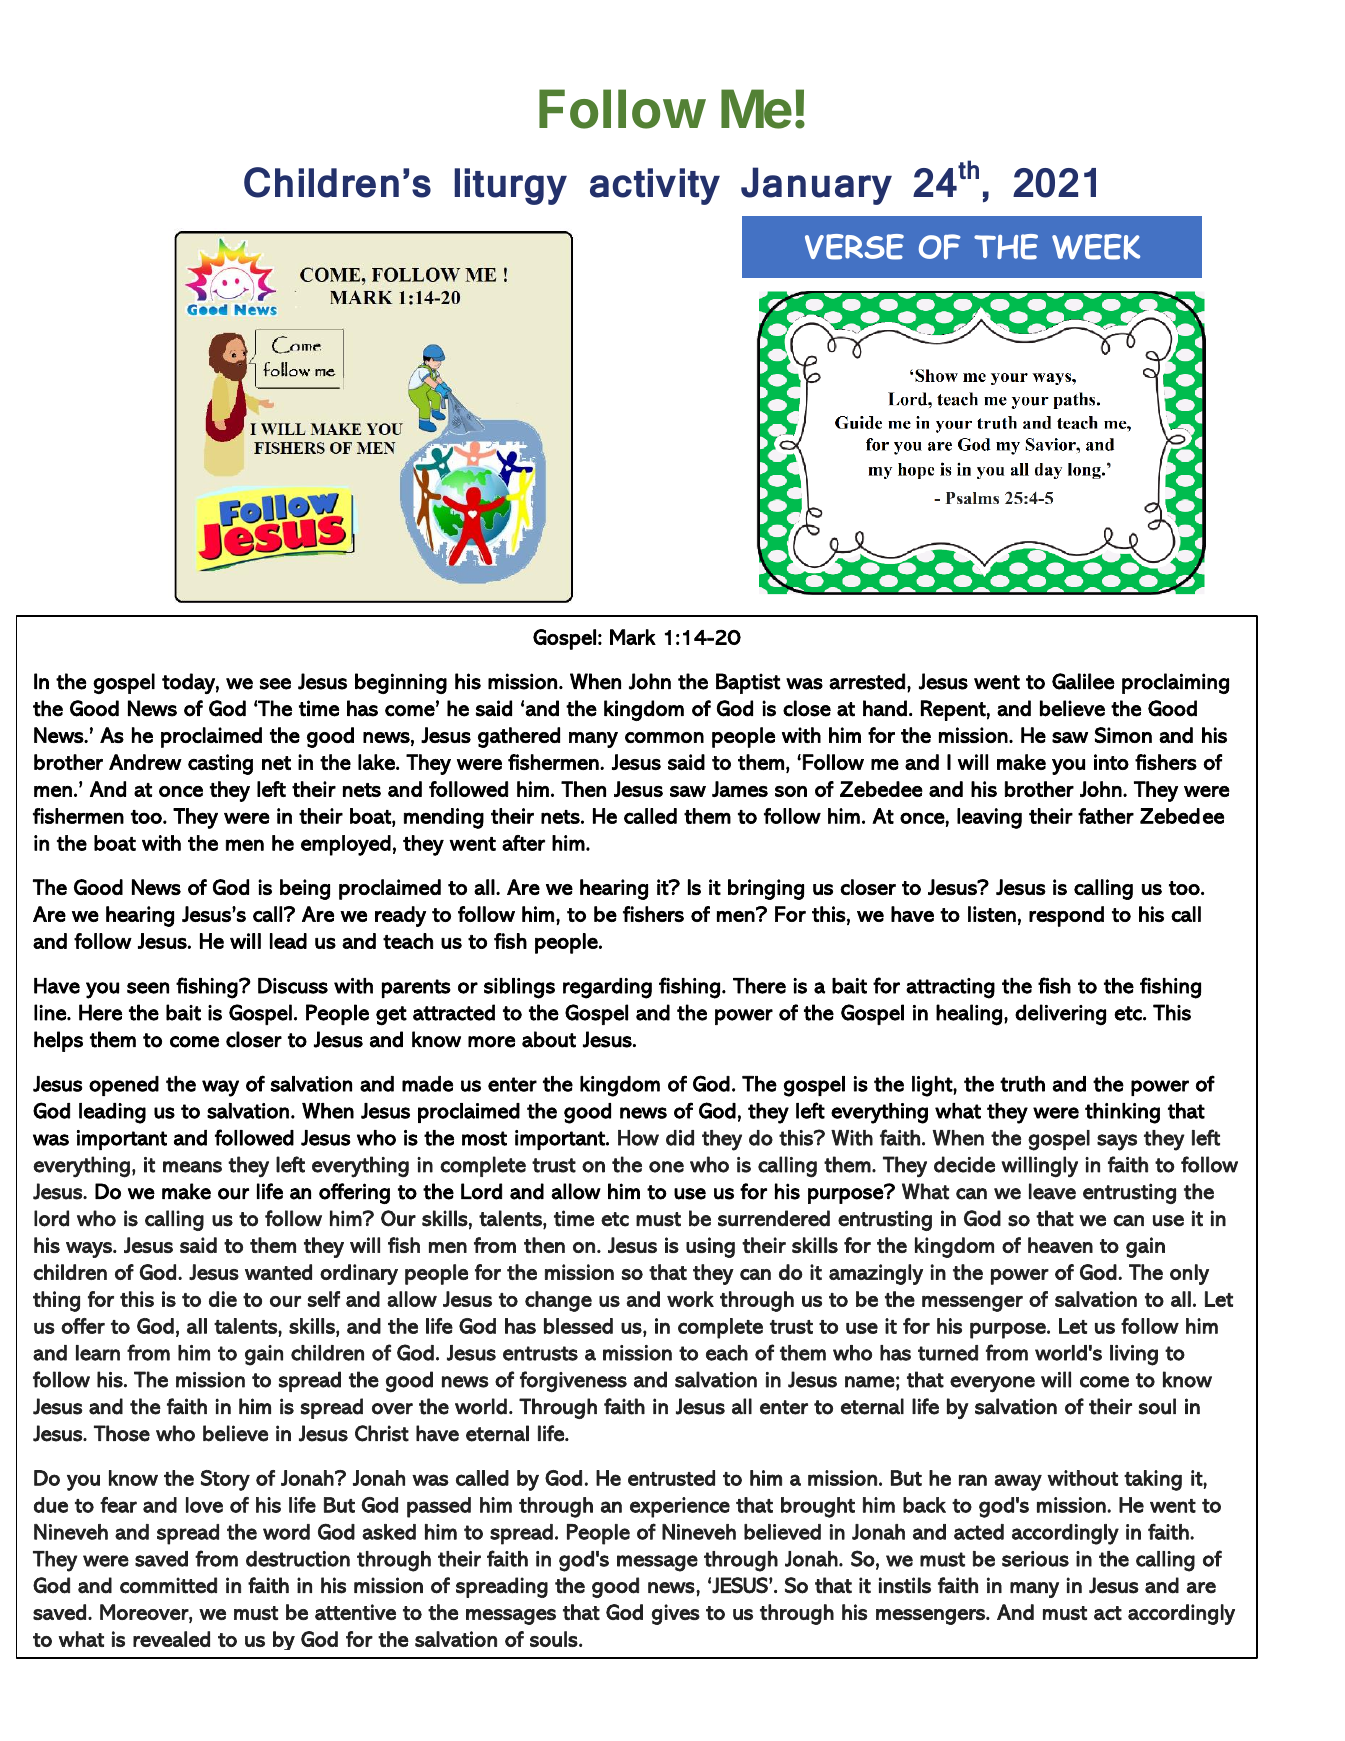  What do you see at coordinates (655, 186) in the screenshot?
I see `activity` at bounding box center [655, 186].
